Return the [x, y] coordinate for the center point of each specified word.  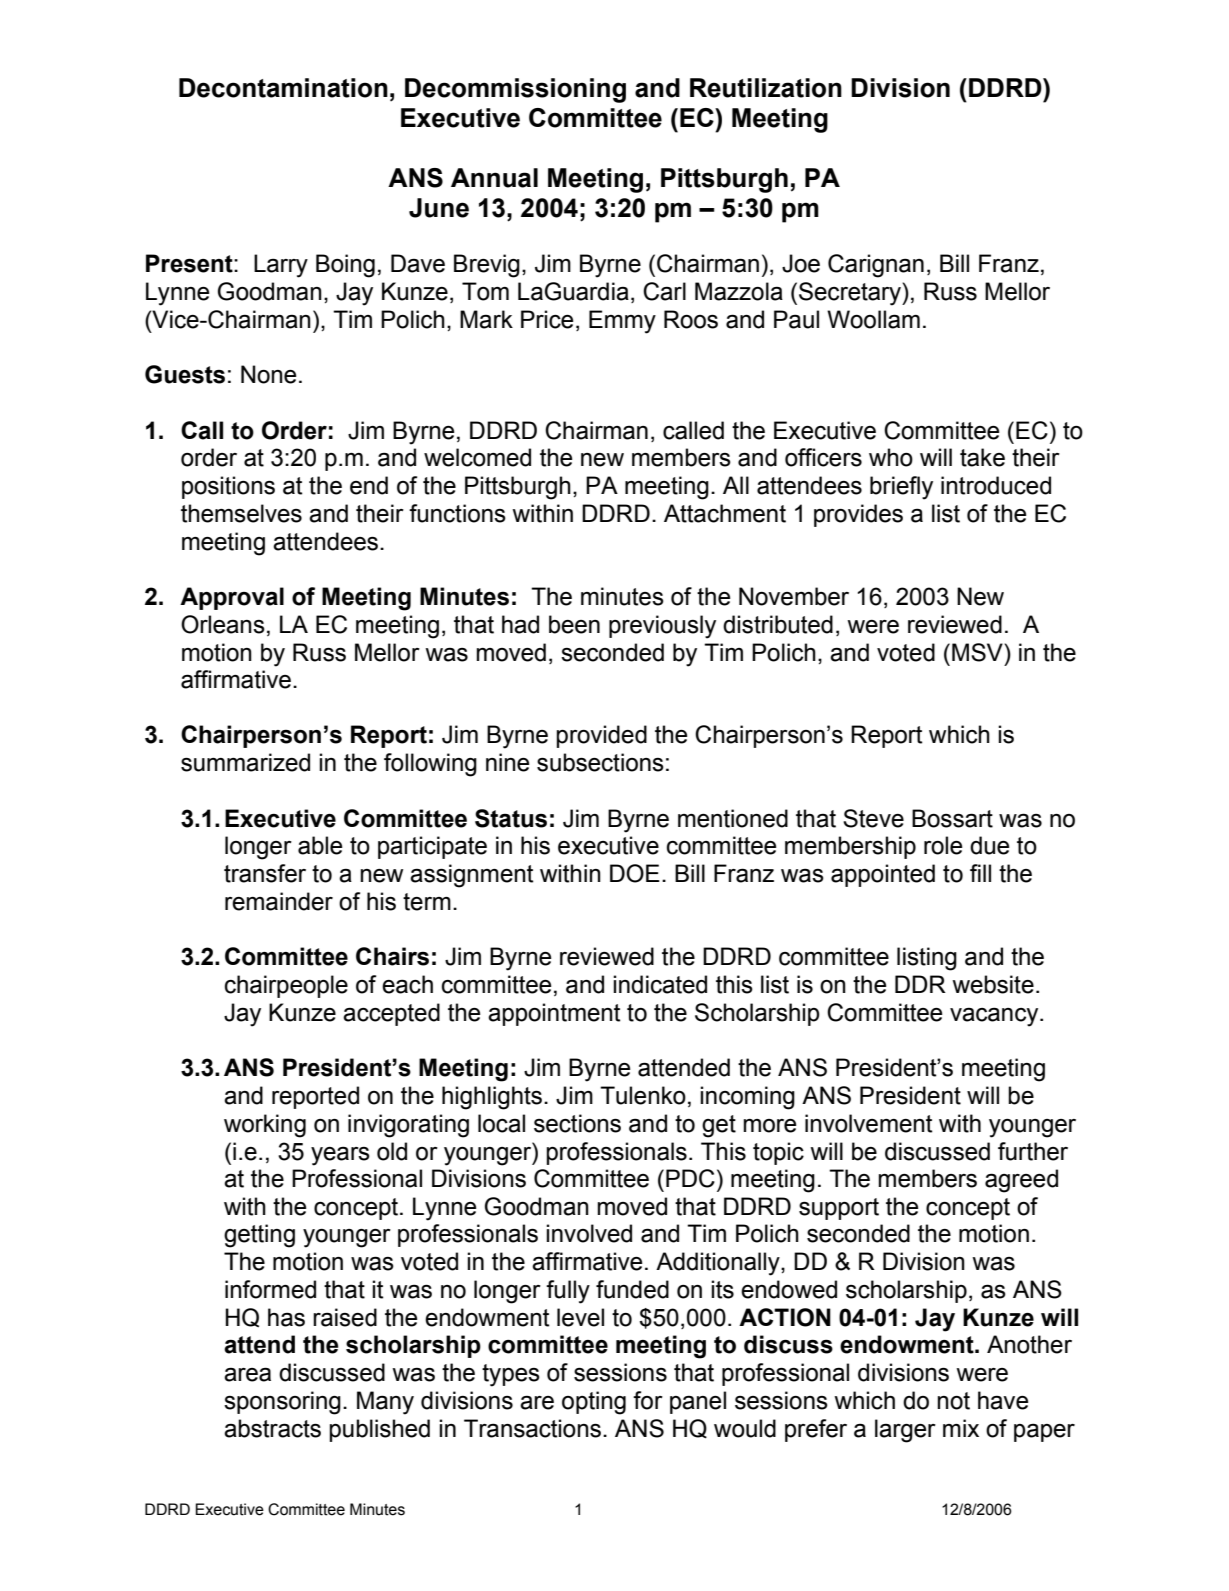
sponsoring [282, 1403]
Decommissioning [515, 90]
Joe [801, 263]
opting [594, 1403]
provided [601, 736]
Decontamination [283, 88]
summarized [245, 762]
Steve [873, 818]
